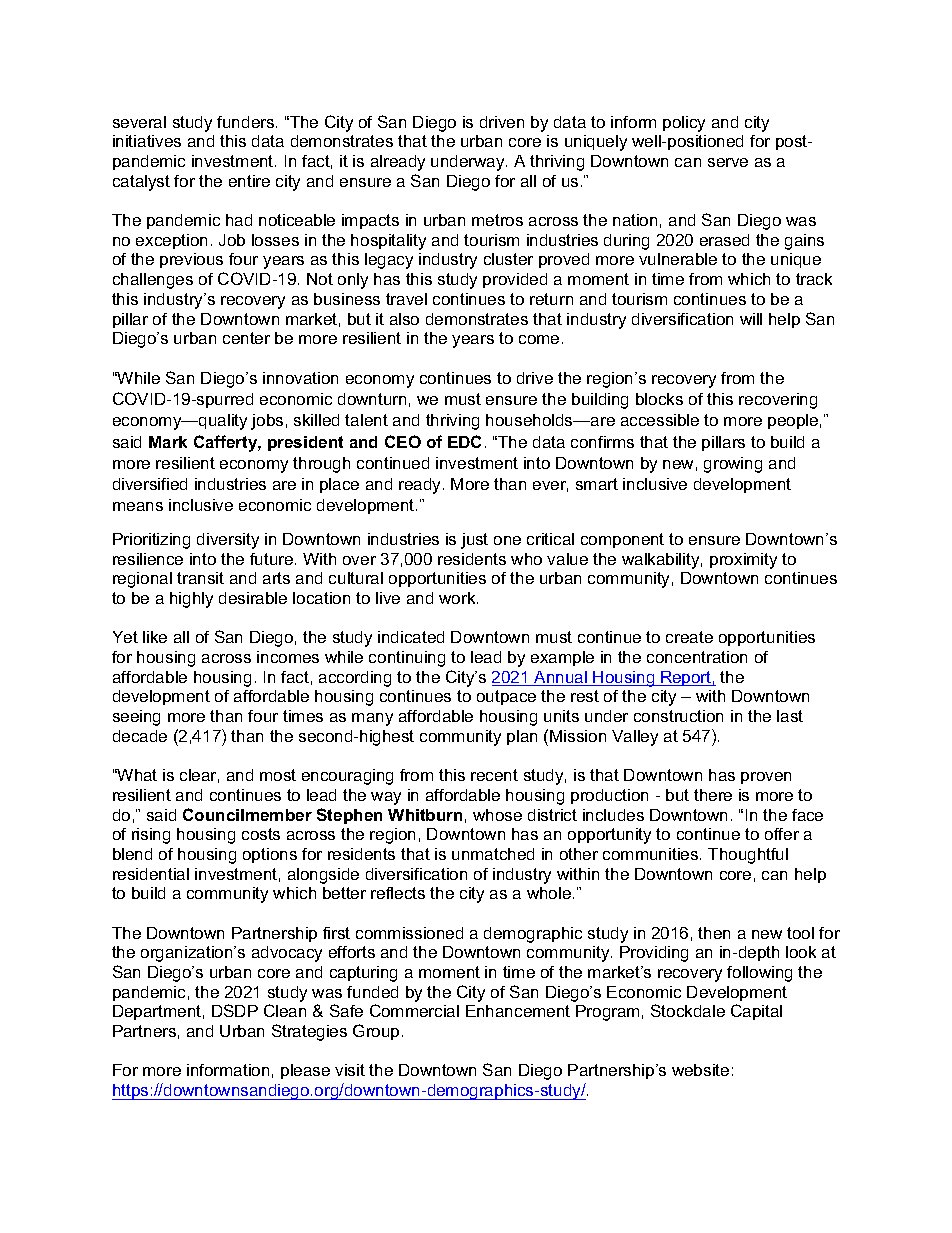  I want to click on center, so click(246, 338).
